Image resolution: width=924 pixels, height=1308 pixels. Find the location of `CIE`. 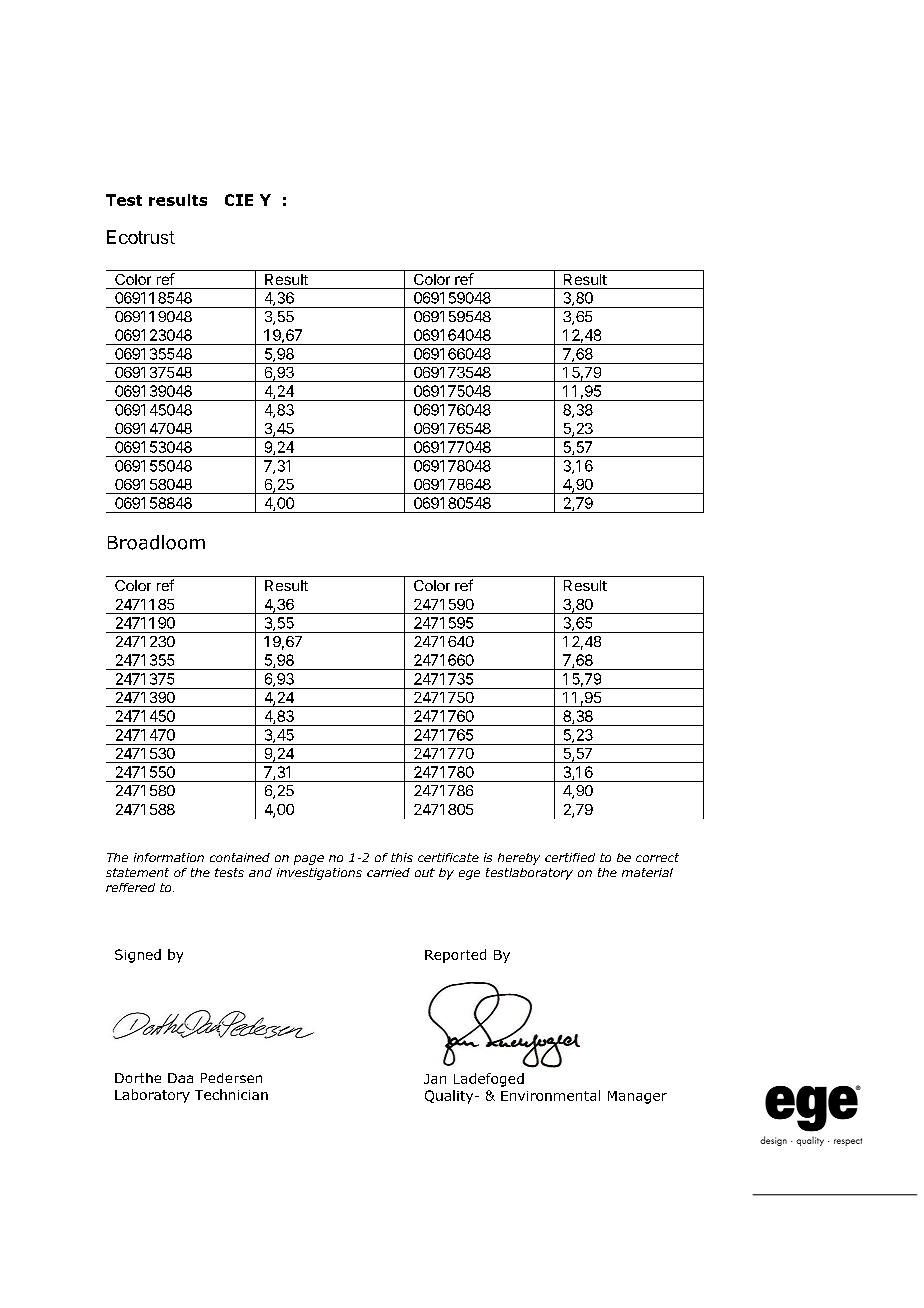

CIE is located at coordinates (239, 200).
